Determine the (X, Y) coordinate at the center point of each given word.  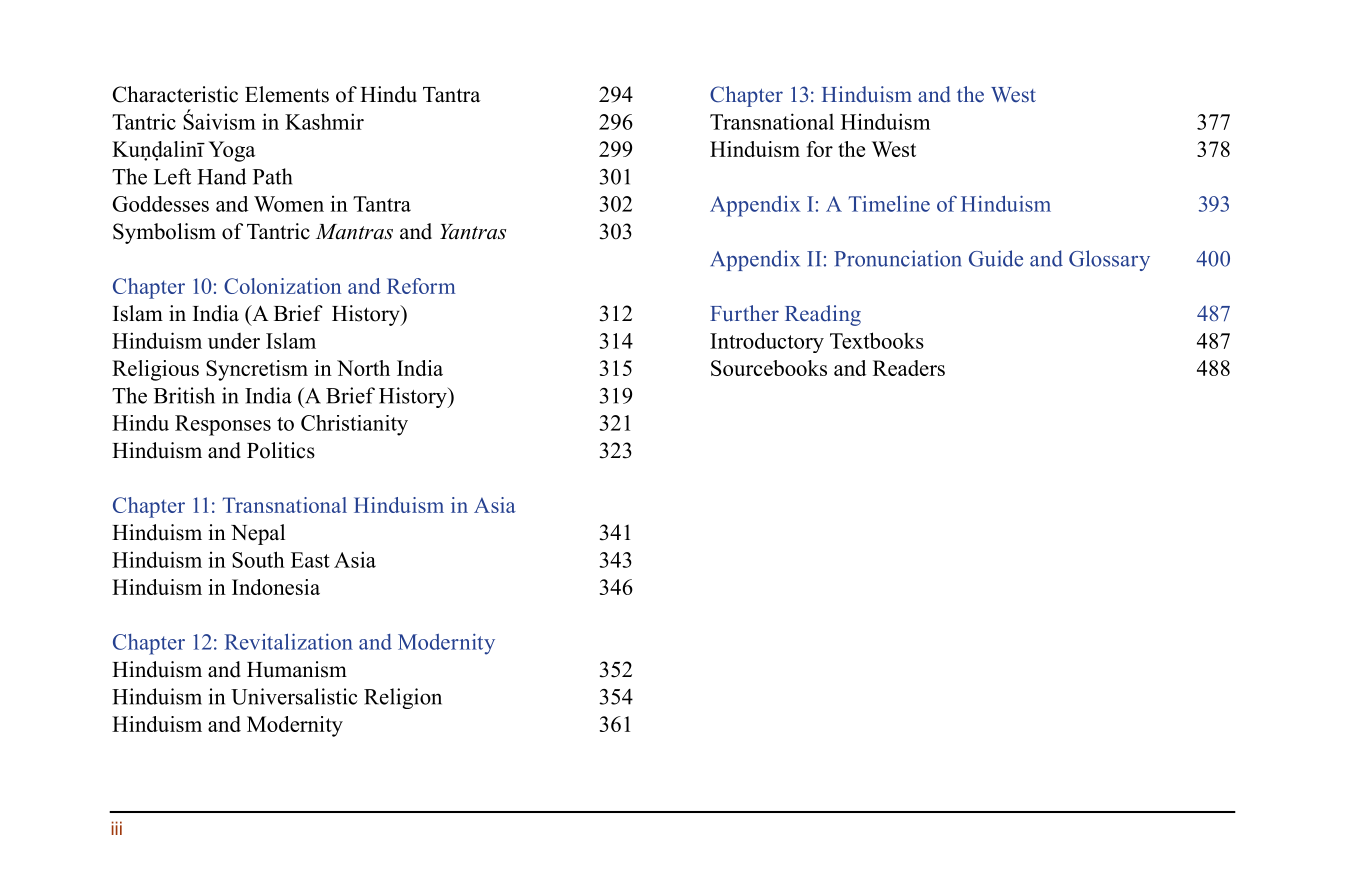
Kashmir (324, 121)
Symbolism (164, 233)
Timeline (889, 203)
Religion (403, 698)
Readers (909, 368)
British (184, 395)
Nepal (258, 534)
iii (117, 828)
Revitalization (289, 641)
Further (744, 313)
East (310, 560)
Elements (287, 94)
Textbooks (877, 340)
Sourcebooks (769, 368)
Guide (996, 258)
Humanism (297, 669)
